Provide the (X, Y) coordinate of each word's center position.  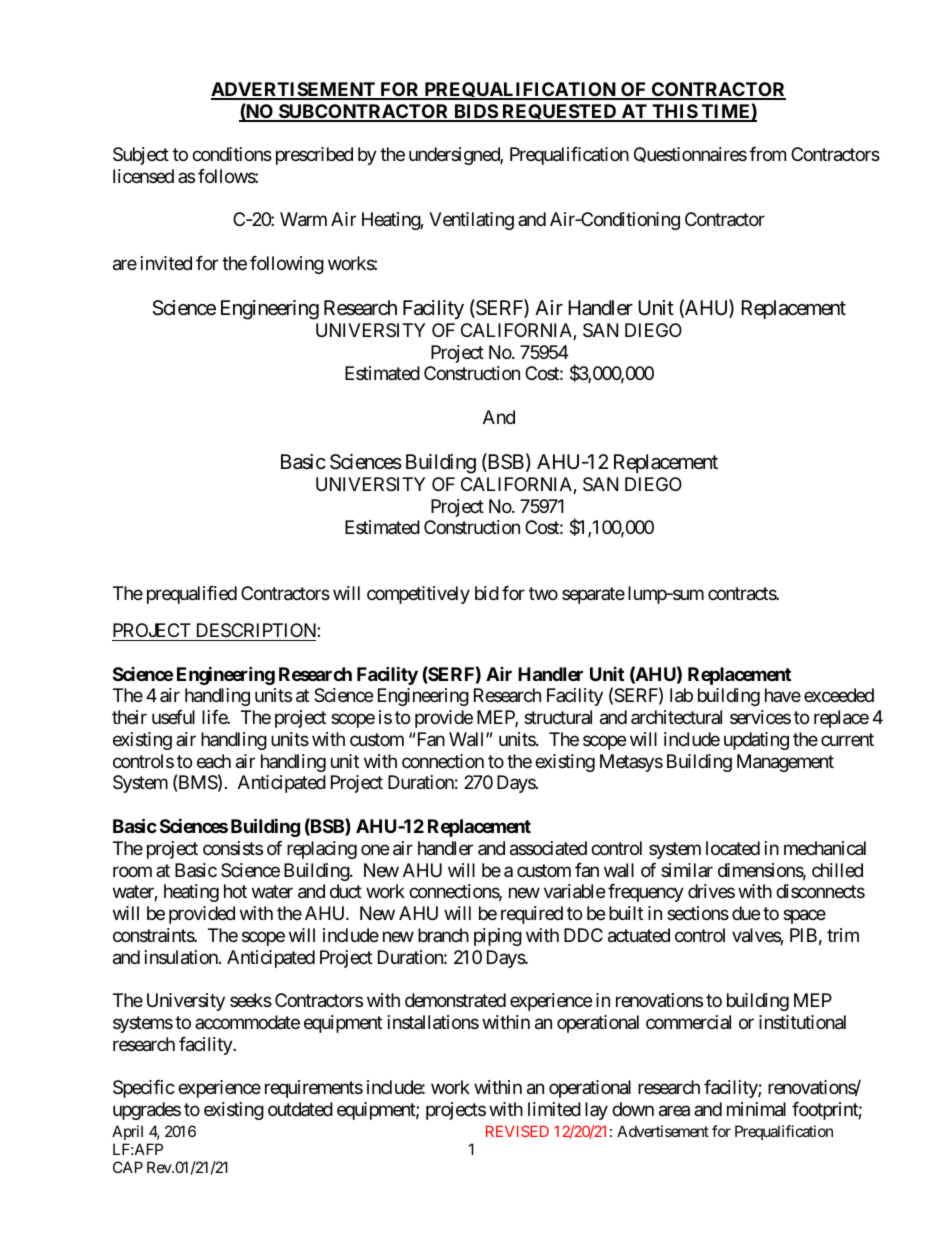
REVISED (517, 1131)
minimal (756, 1109)
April (127, 1132)
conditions (232, 154)
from (767, 154)
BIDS (475, 112)
